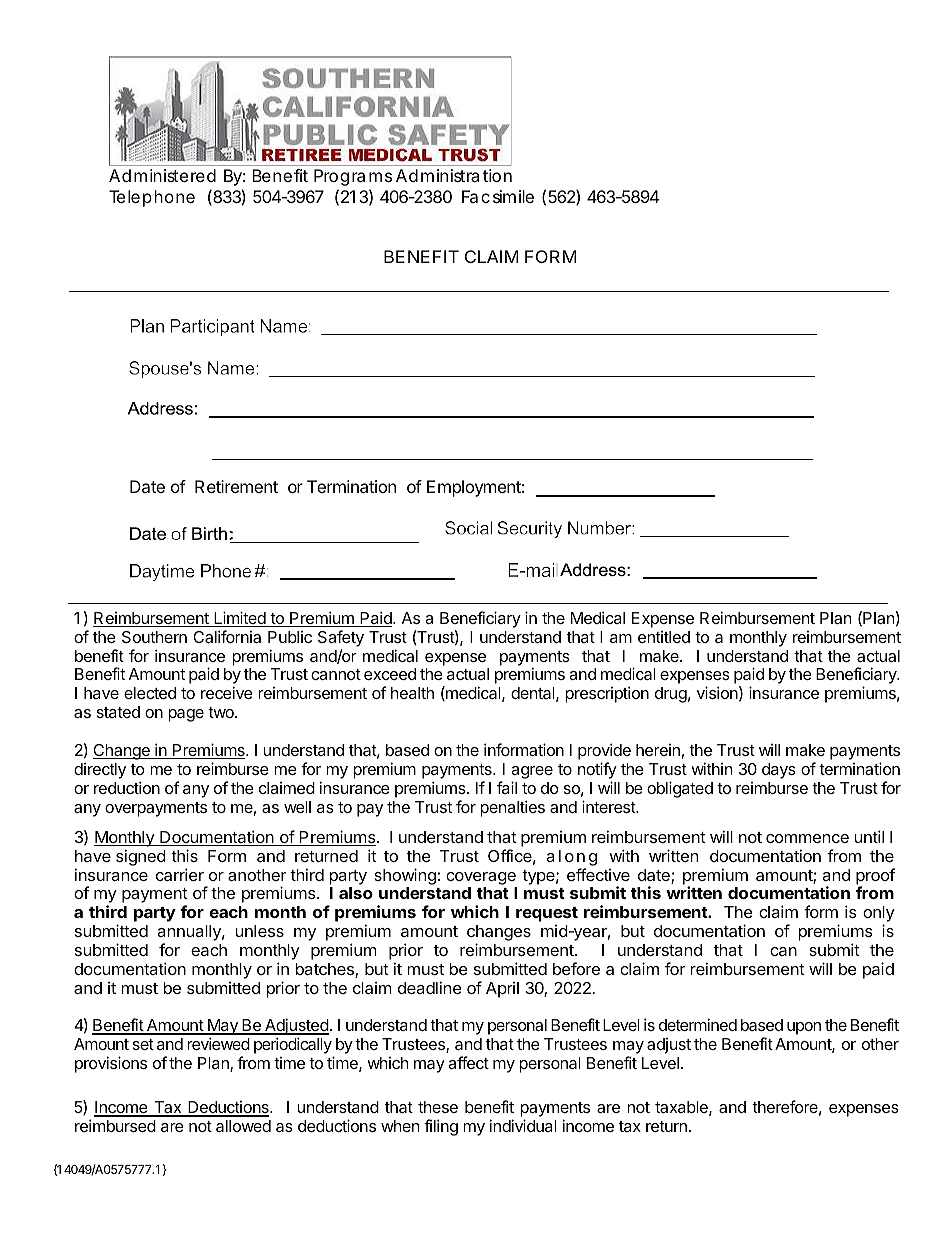  I want to click on Administration, so click(454, 175).
